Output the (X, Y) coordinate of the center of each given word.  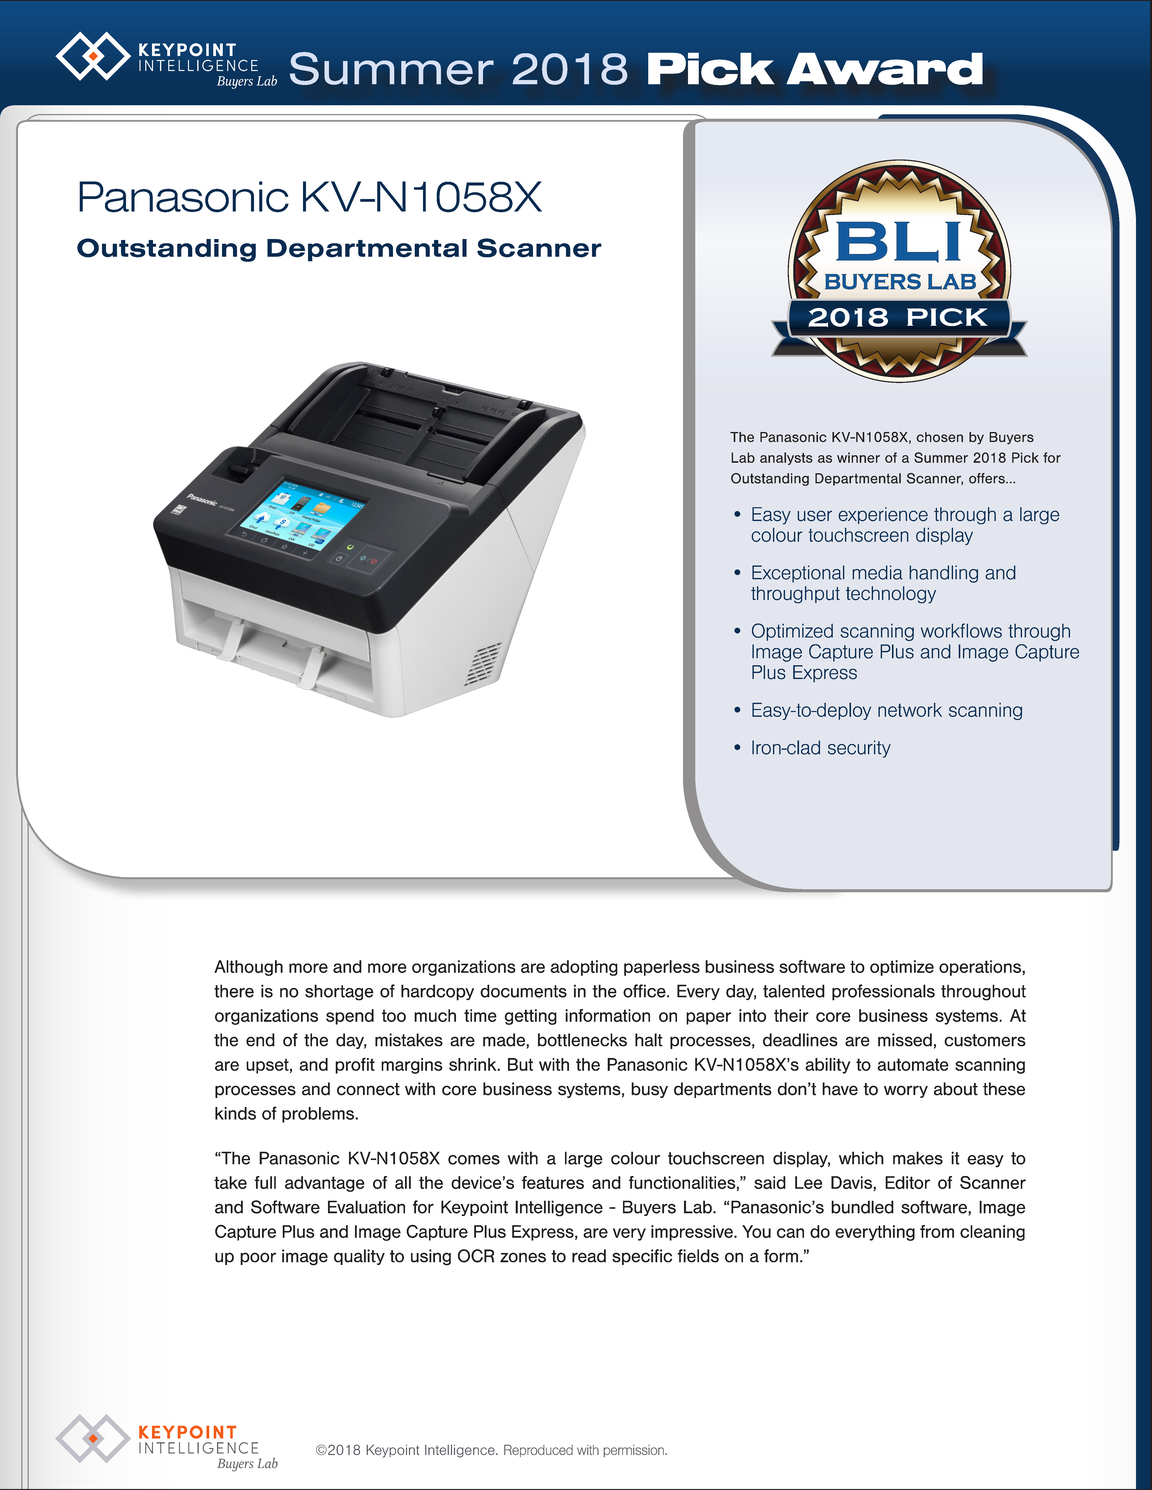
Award (884, 68)
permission (634, 1451)
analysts (786, 458)
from (937, 1231)
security (859, 749)
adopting (584, 968)
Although (248, 968)
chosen (939, 437)
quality (359, 1257)
